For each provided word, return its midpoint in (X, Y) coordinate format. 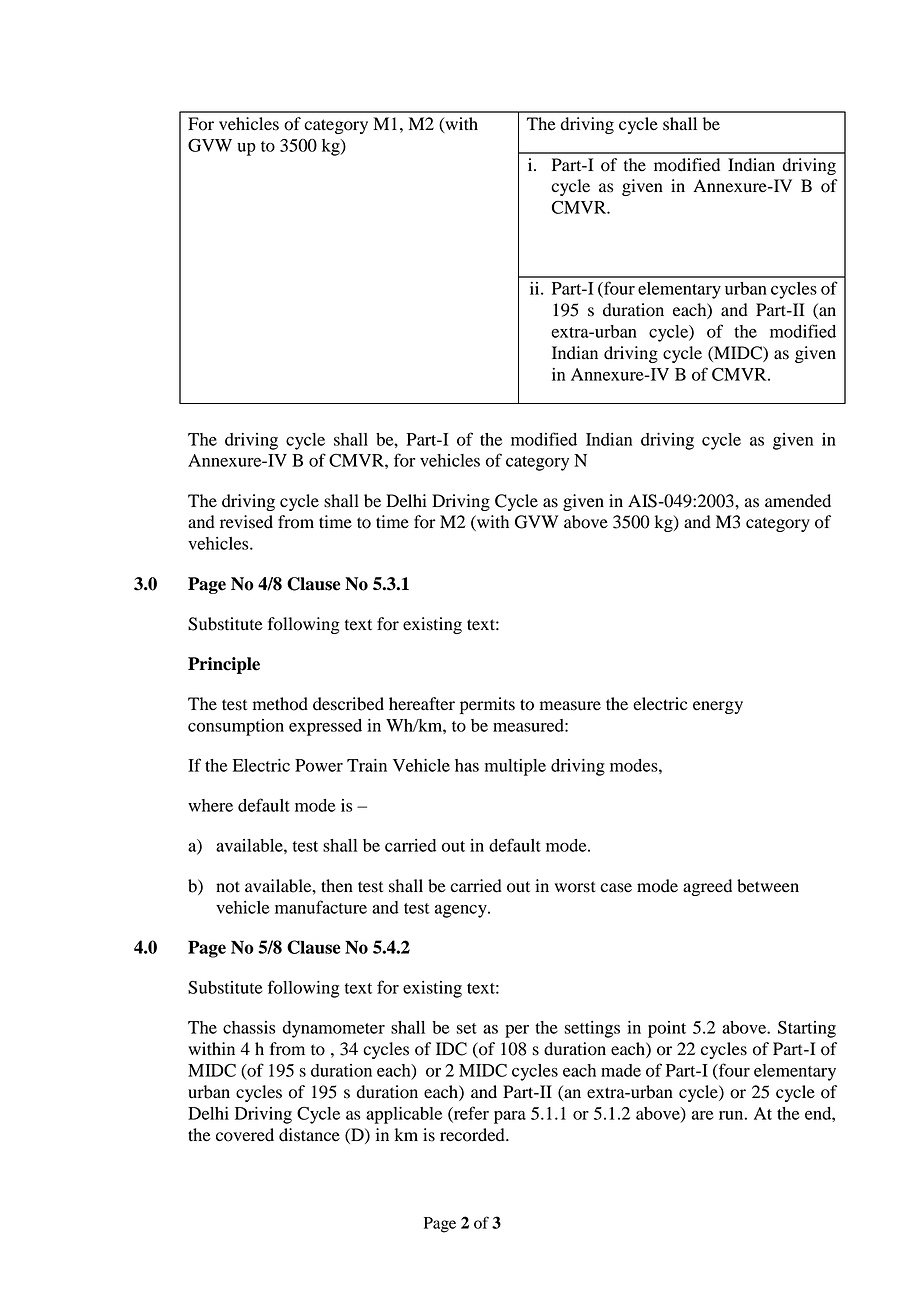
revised (246, 522)
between (768, 886)
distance (309, 1135)
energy (718, 707)
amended (798, 501)
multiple (515, 767)
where (210, 805)
